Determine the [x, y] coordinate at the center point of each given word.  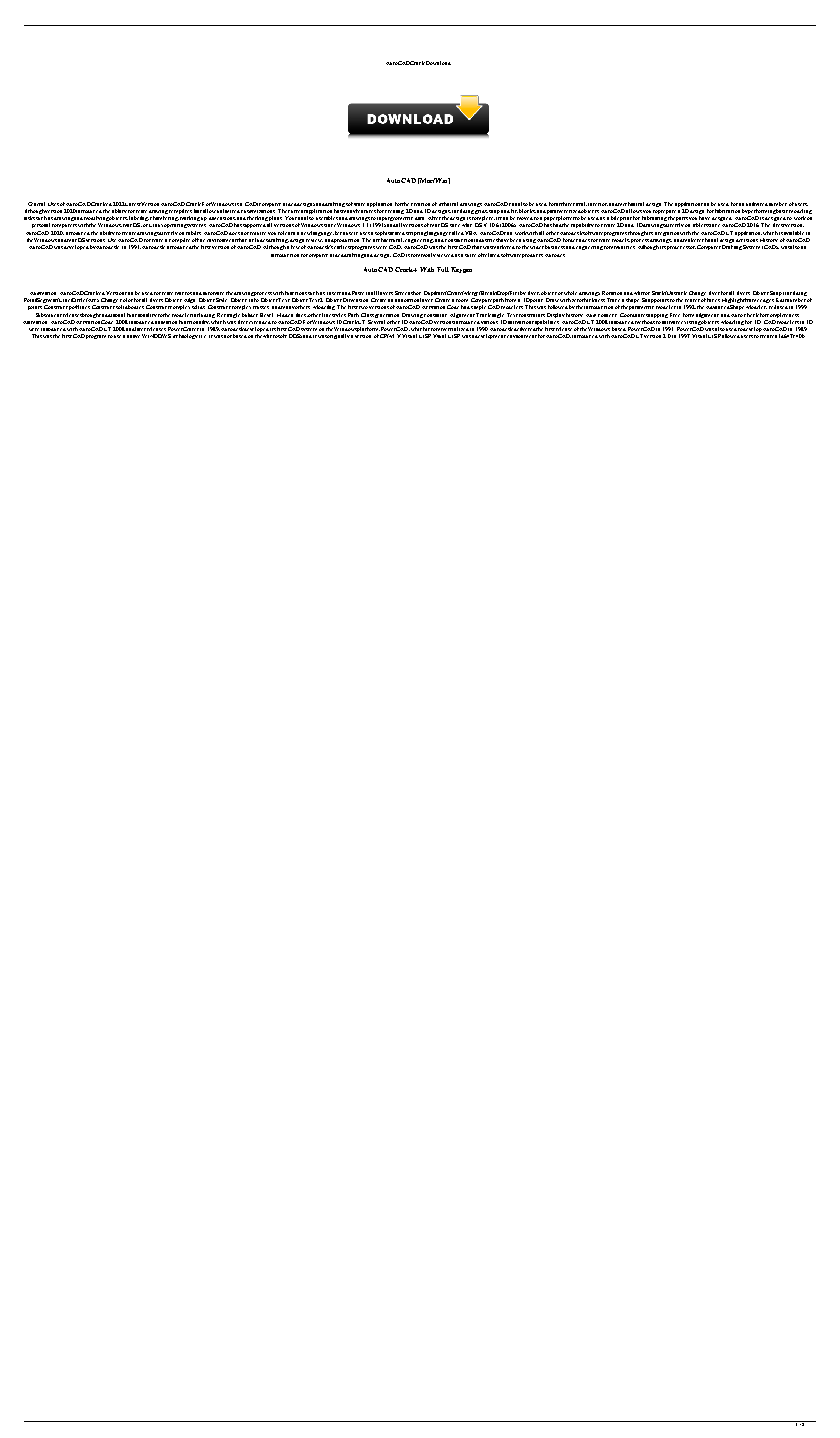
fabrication [727, 211]
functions [296, 293]
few [295, 247]
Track [483, 315]
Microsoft [275, 336]
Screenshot [408, 293]
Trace [613, 300]
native [133, 336]
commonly [423, 255]
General [36, 204]
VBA [471, 233]
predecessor [681, 248]
